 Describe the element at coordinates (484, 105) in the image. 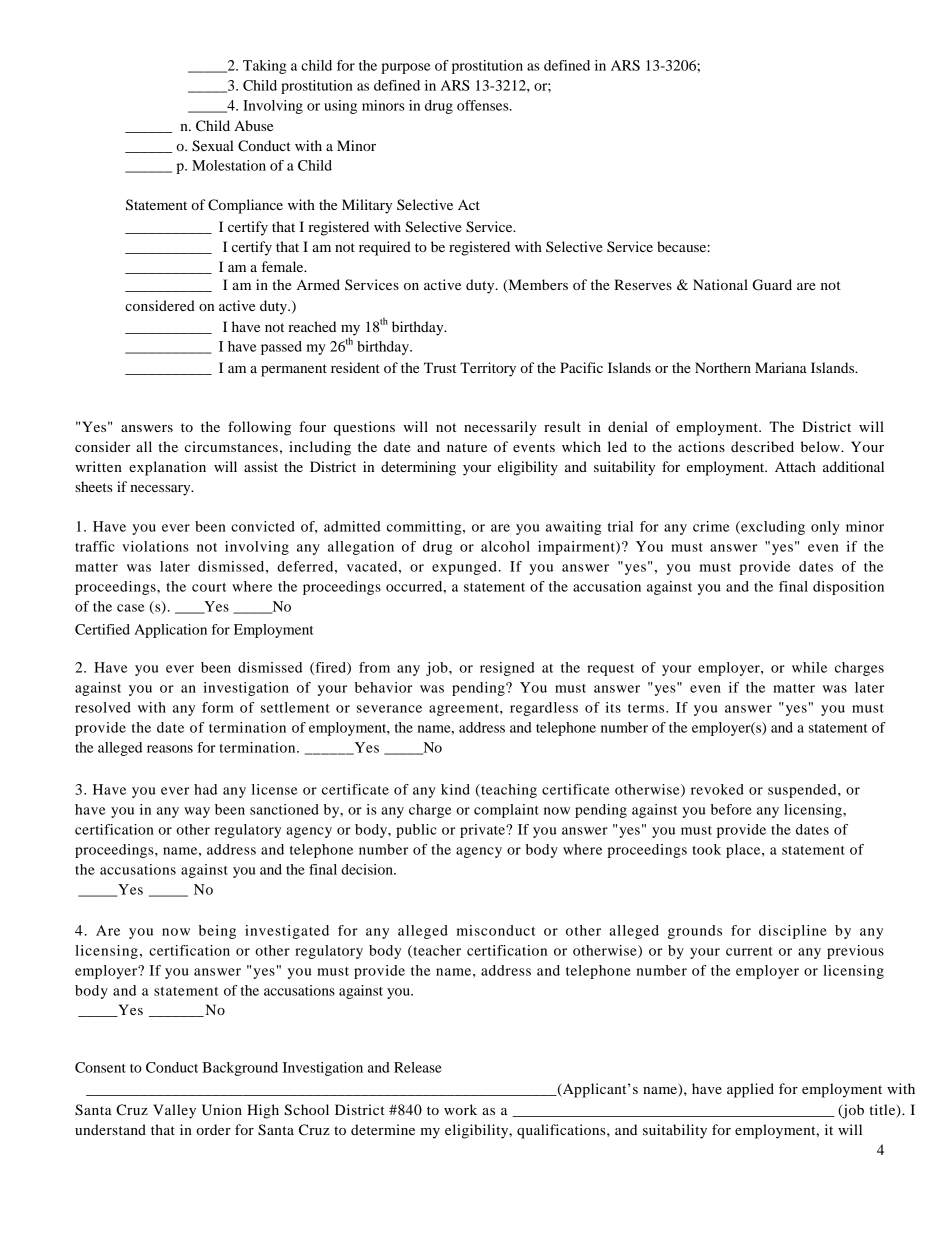

I see `offenses` at that location.
